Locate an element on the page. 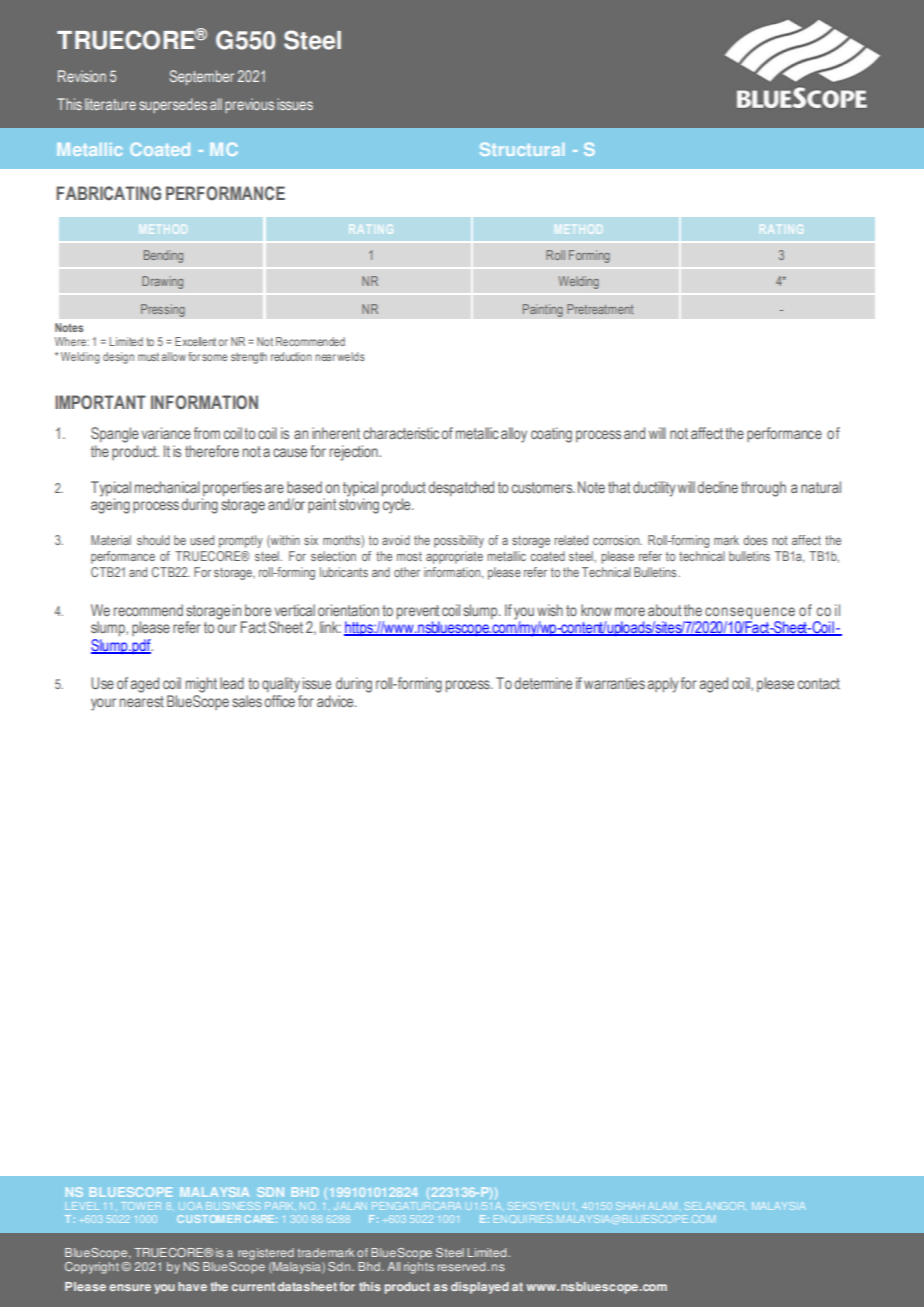 This page has height=1308, width=924. decline is located at coordinates (717, 487).
